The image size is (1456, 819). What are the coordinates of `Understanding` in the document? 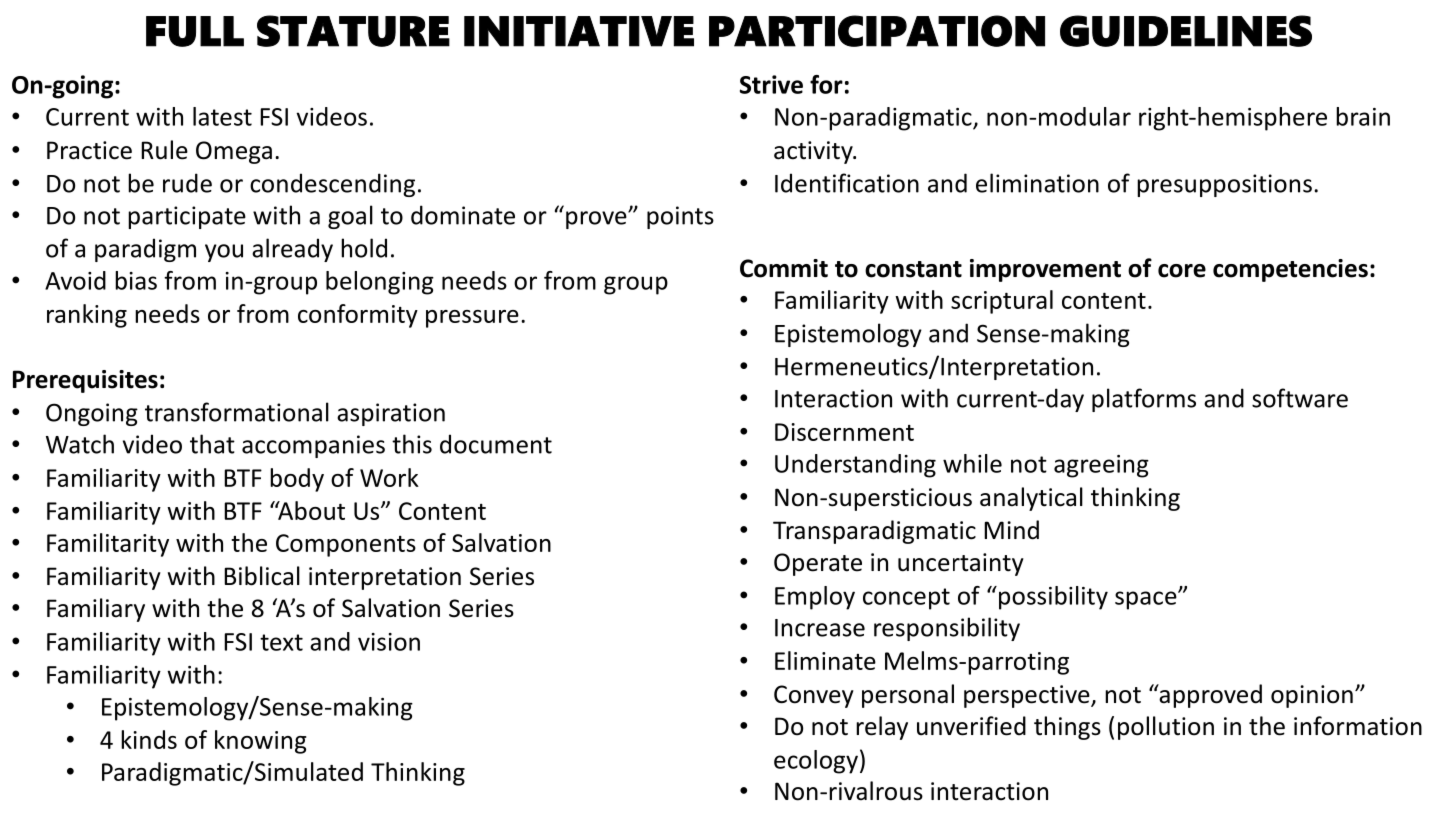 It's located at (855, 466).
